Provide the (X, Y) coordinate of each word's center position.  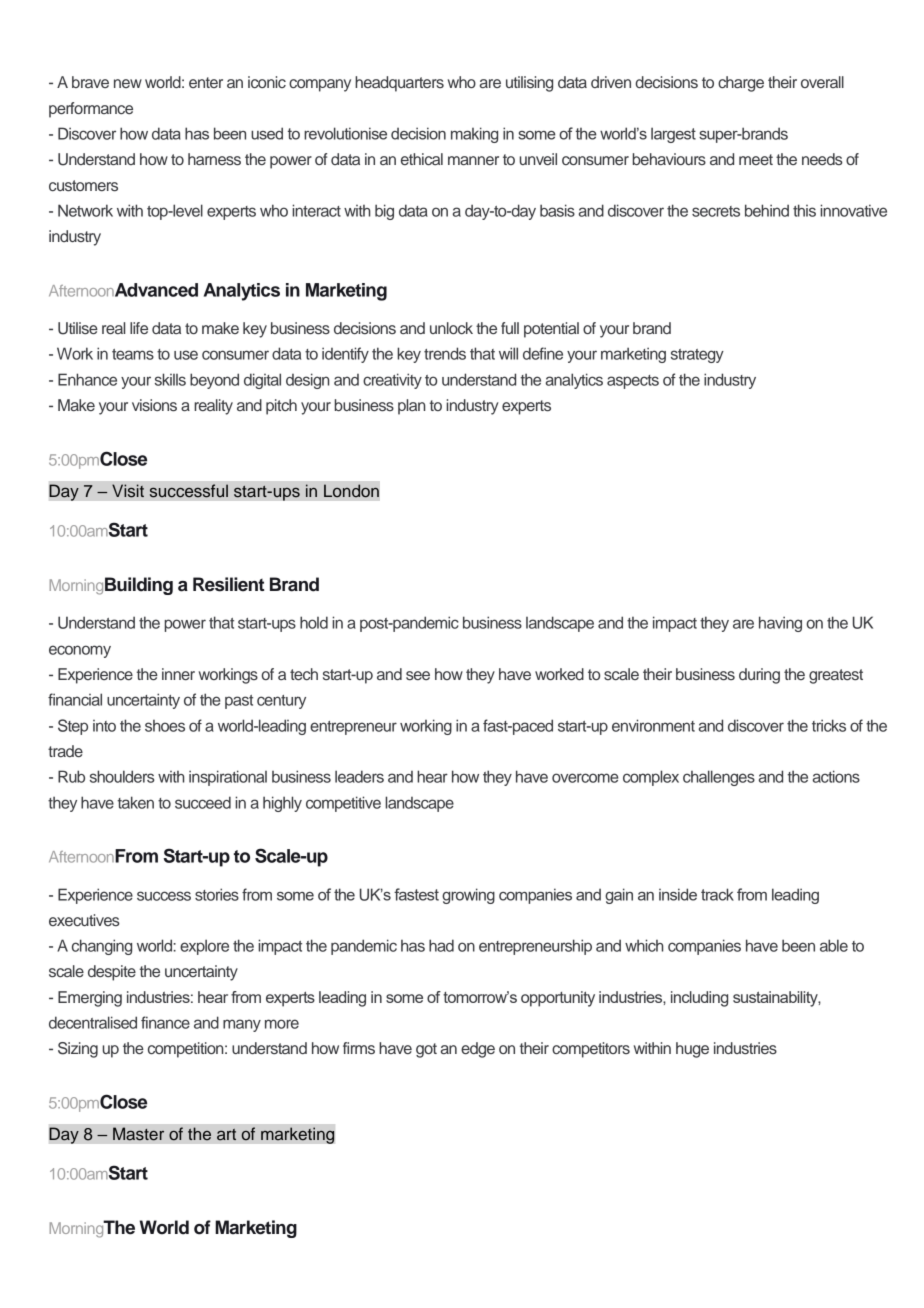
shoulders (122, 776)
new (128, 83)
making (474, 135)
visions (154, 405)
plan (411, 407)
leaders (359, 776)
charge (741, 84)
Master (138, 1134)
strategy (697, 356)
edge (478, 1050)
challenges (719, 778)
